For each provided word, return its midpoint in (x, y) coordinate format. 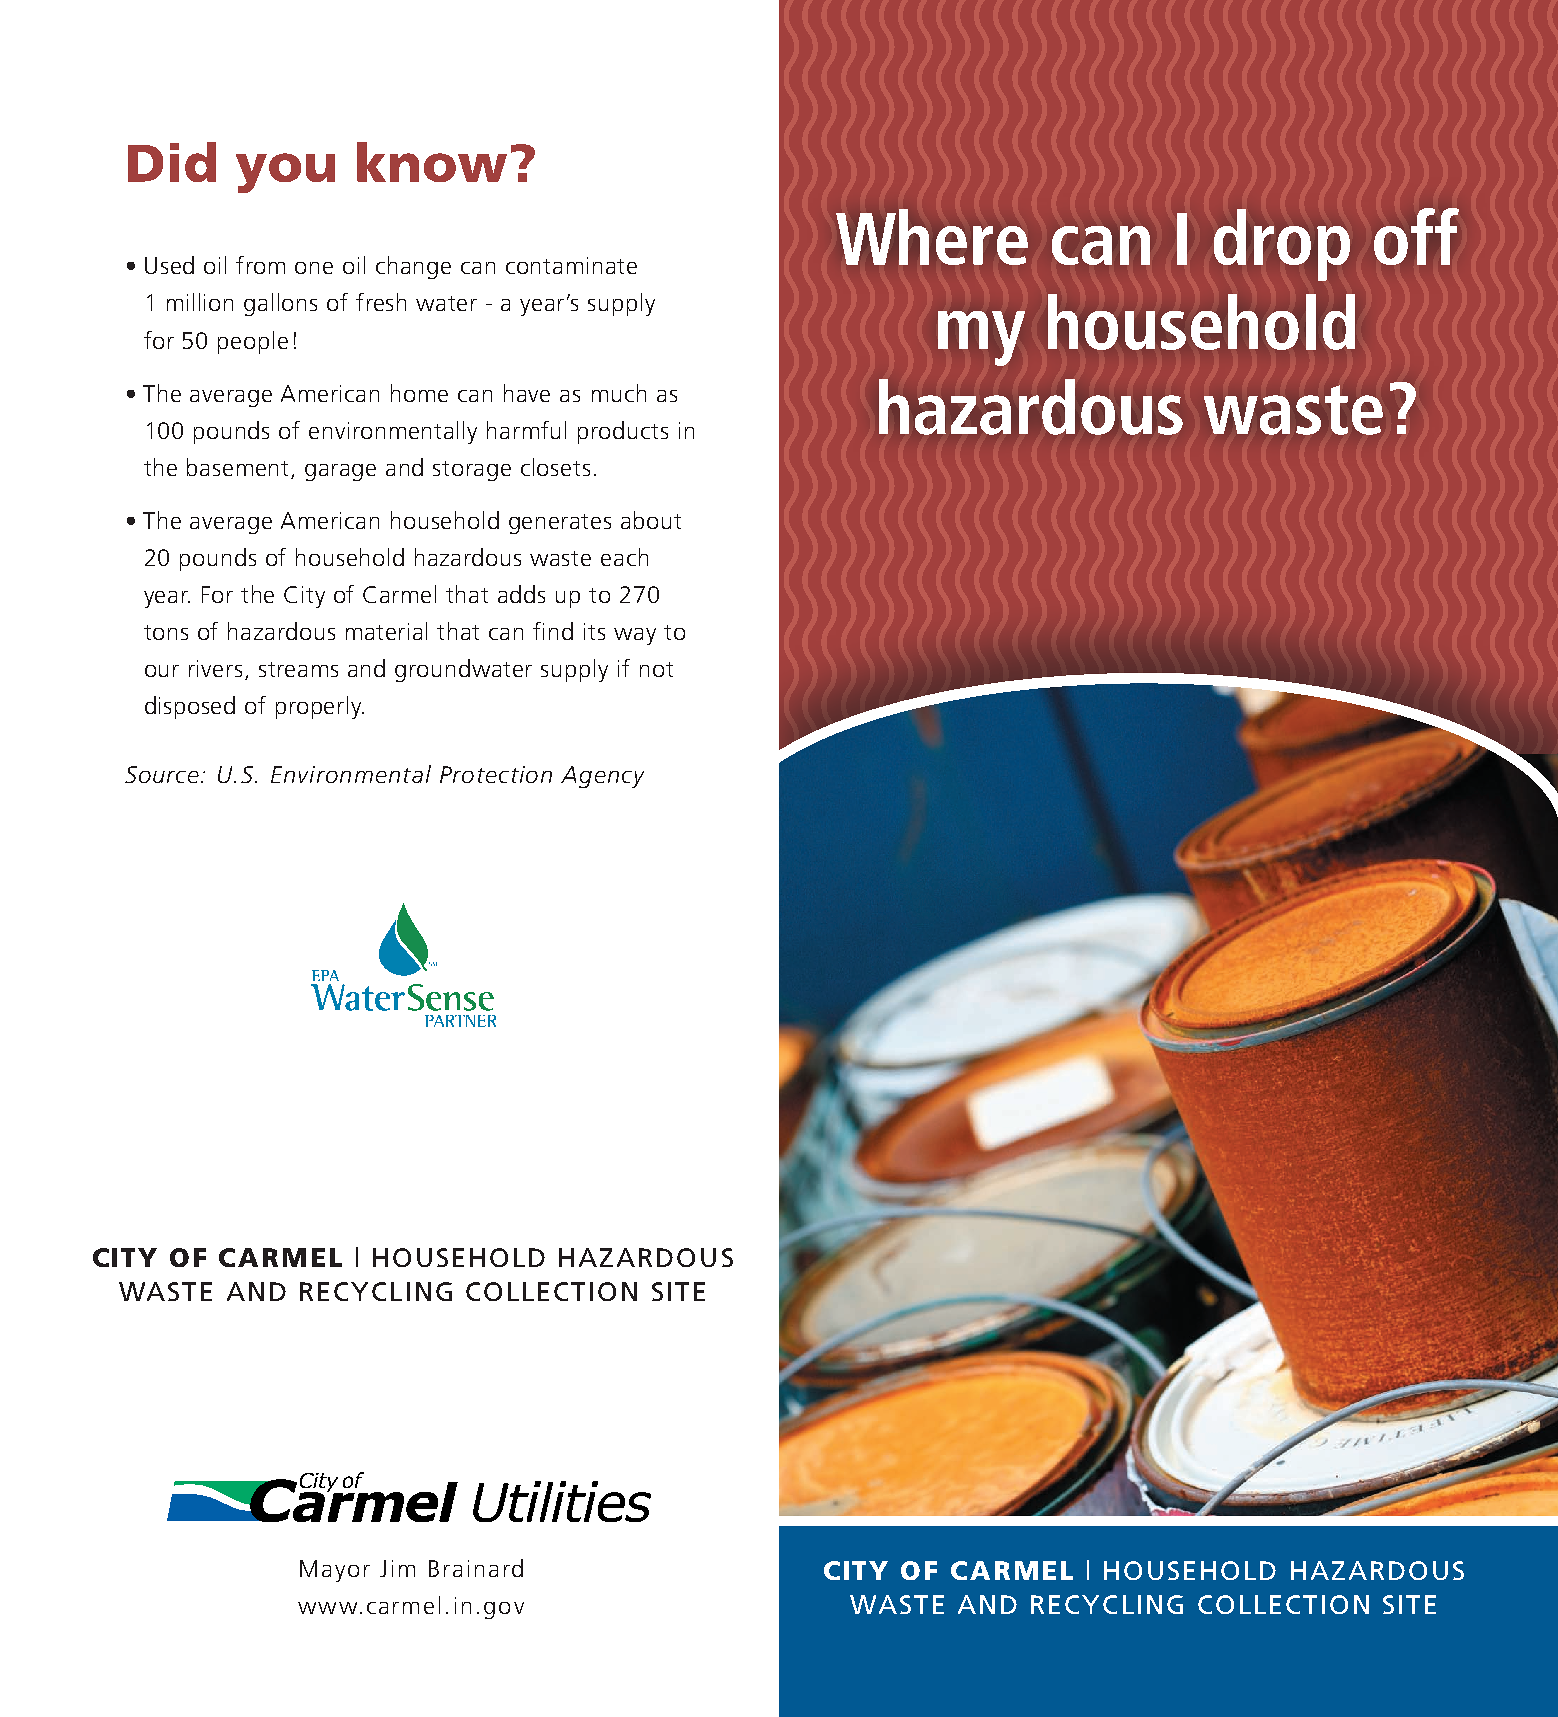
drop (1282, 245)
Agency (602, 777)
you (285, 173)
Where (932, 237)
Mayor (335, 1571)
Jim (397, 1568)
